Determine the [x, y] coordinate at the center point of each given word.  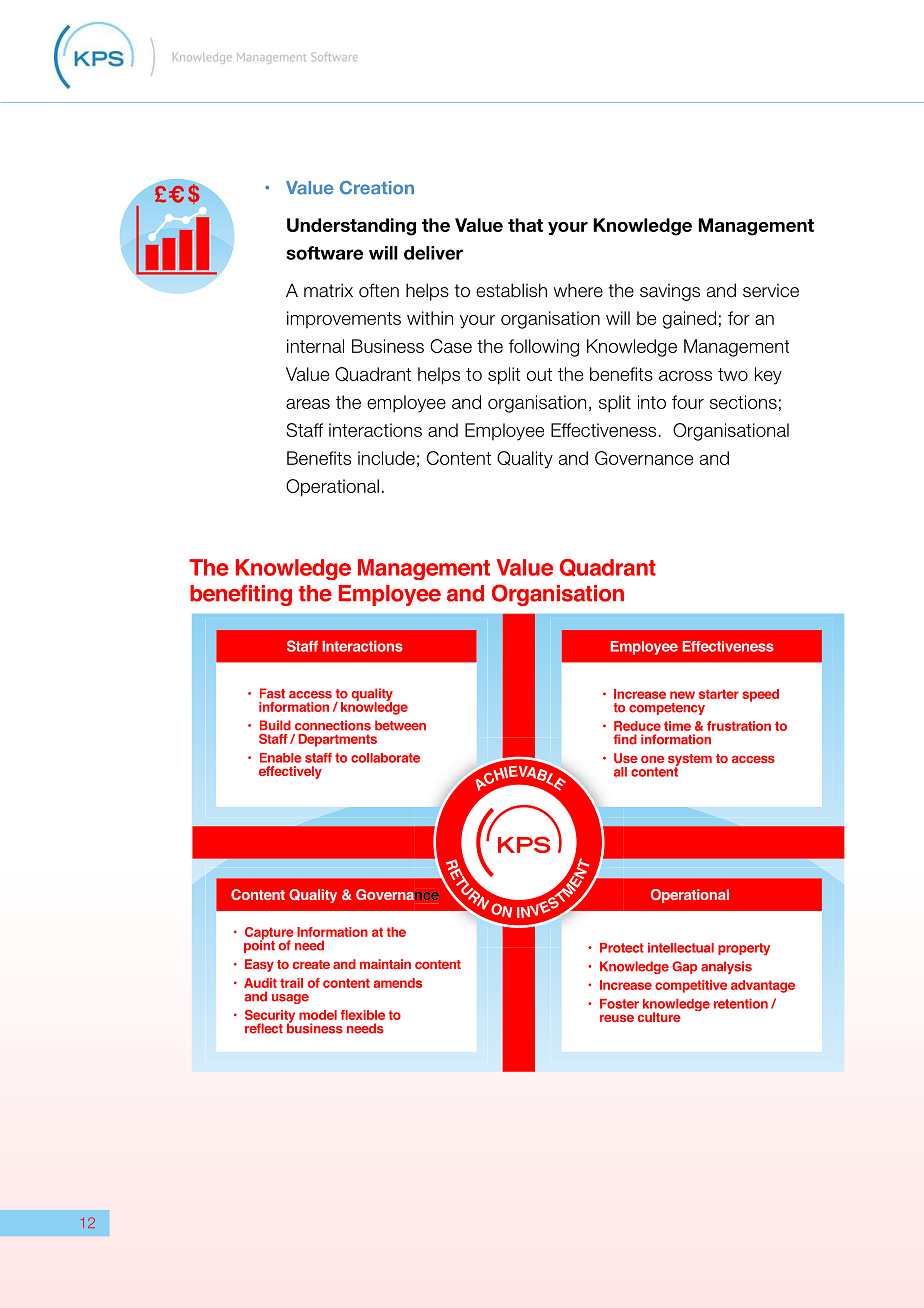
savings [670, 292]
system [690, 761]
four [688, 402]
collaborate [385, 758]
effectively [290, 772]
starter [719, 694]
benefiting [241, 595]
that [525, 225]
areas [308, 404]
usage [290, 999]
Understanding [351, 227]
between [400, 725]
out [539, 374]
